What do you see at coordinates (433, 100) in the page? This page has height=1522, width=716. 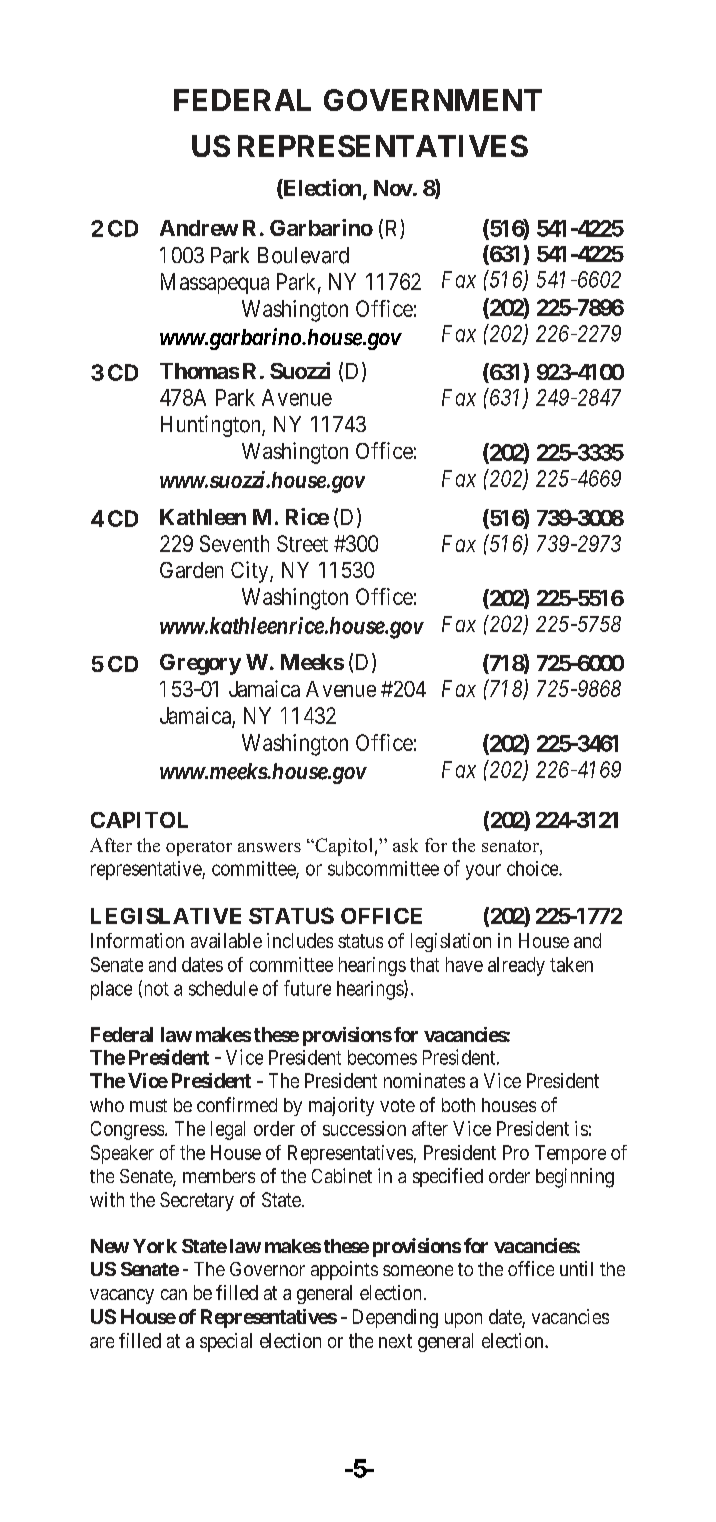 I see `GOVERNMENT` at bounding box center [433, 100].
